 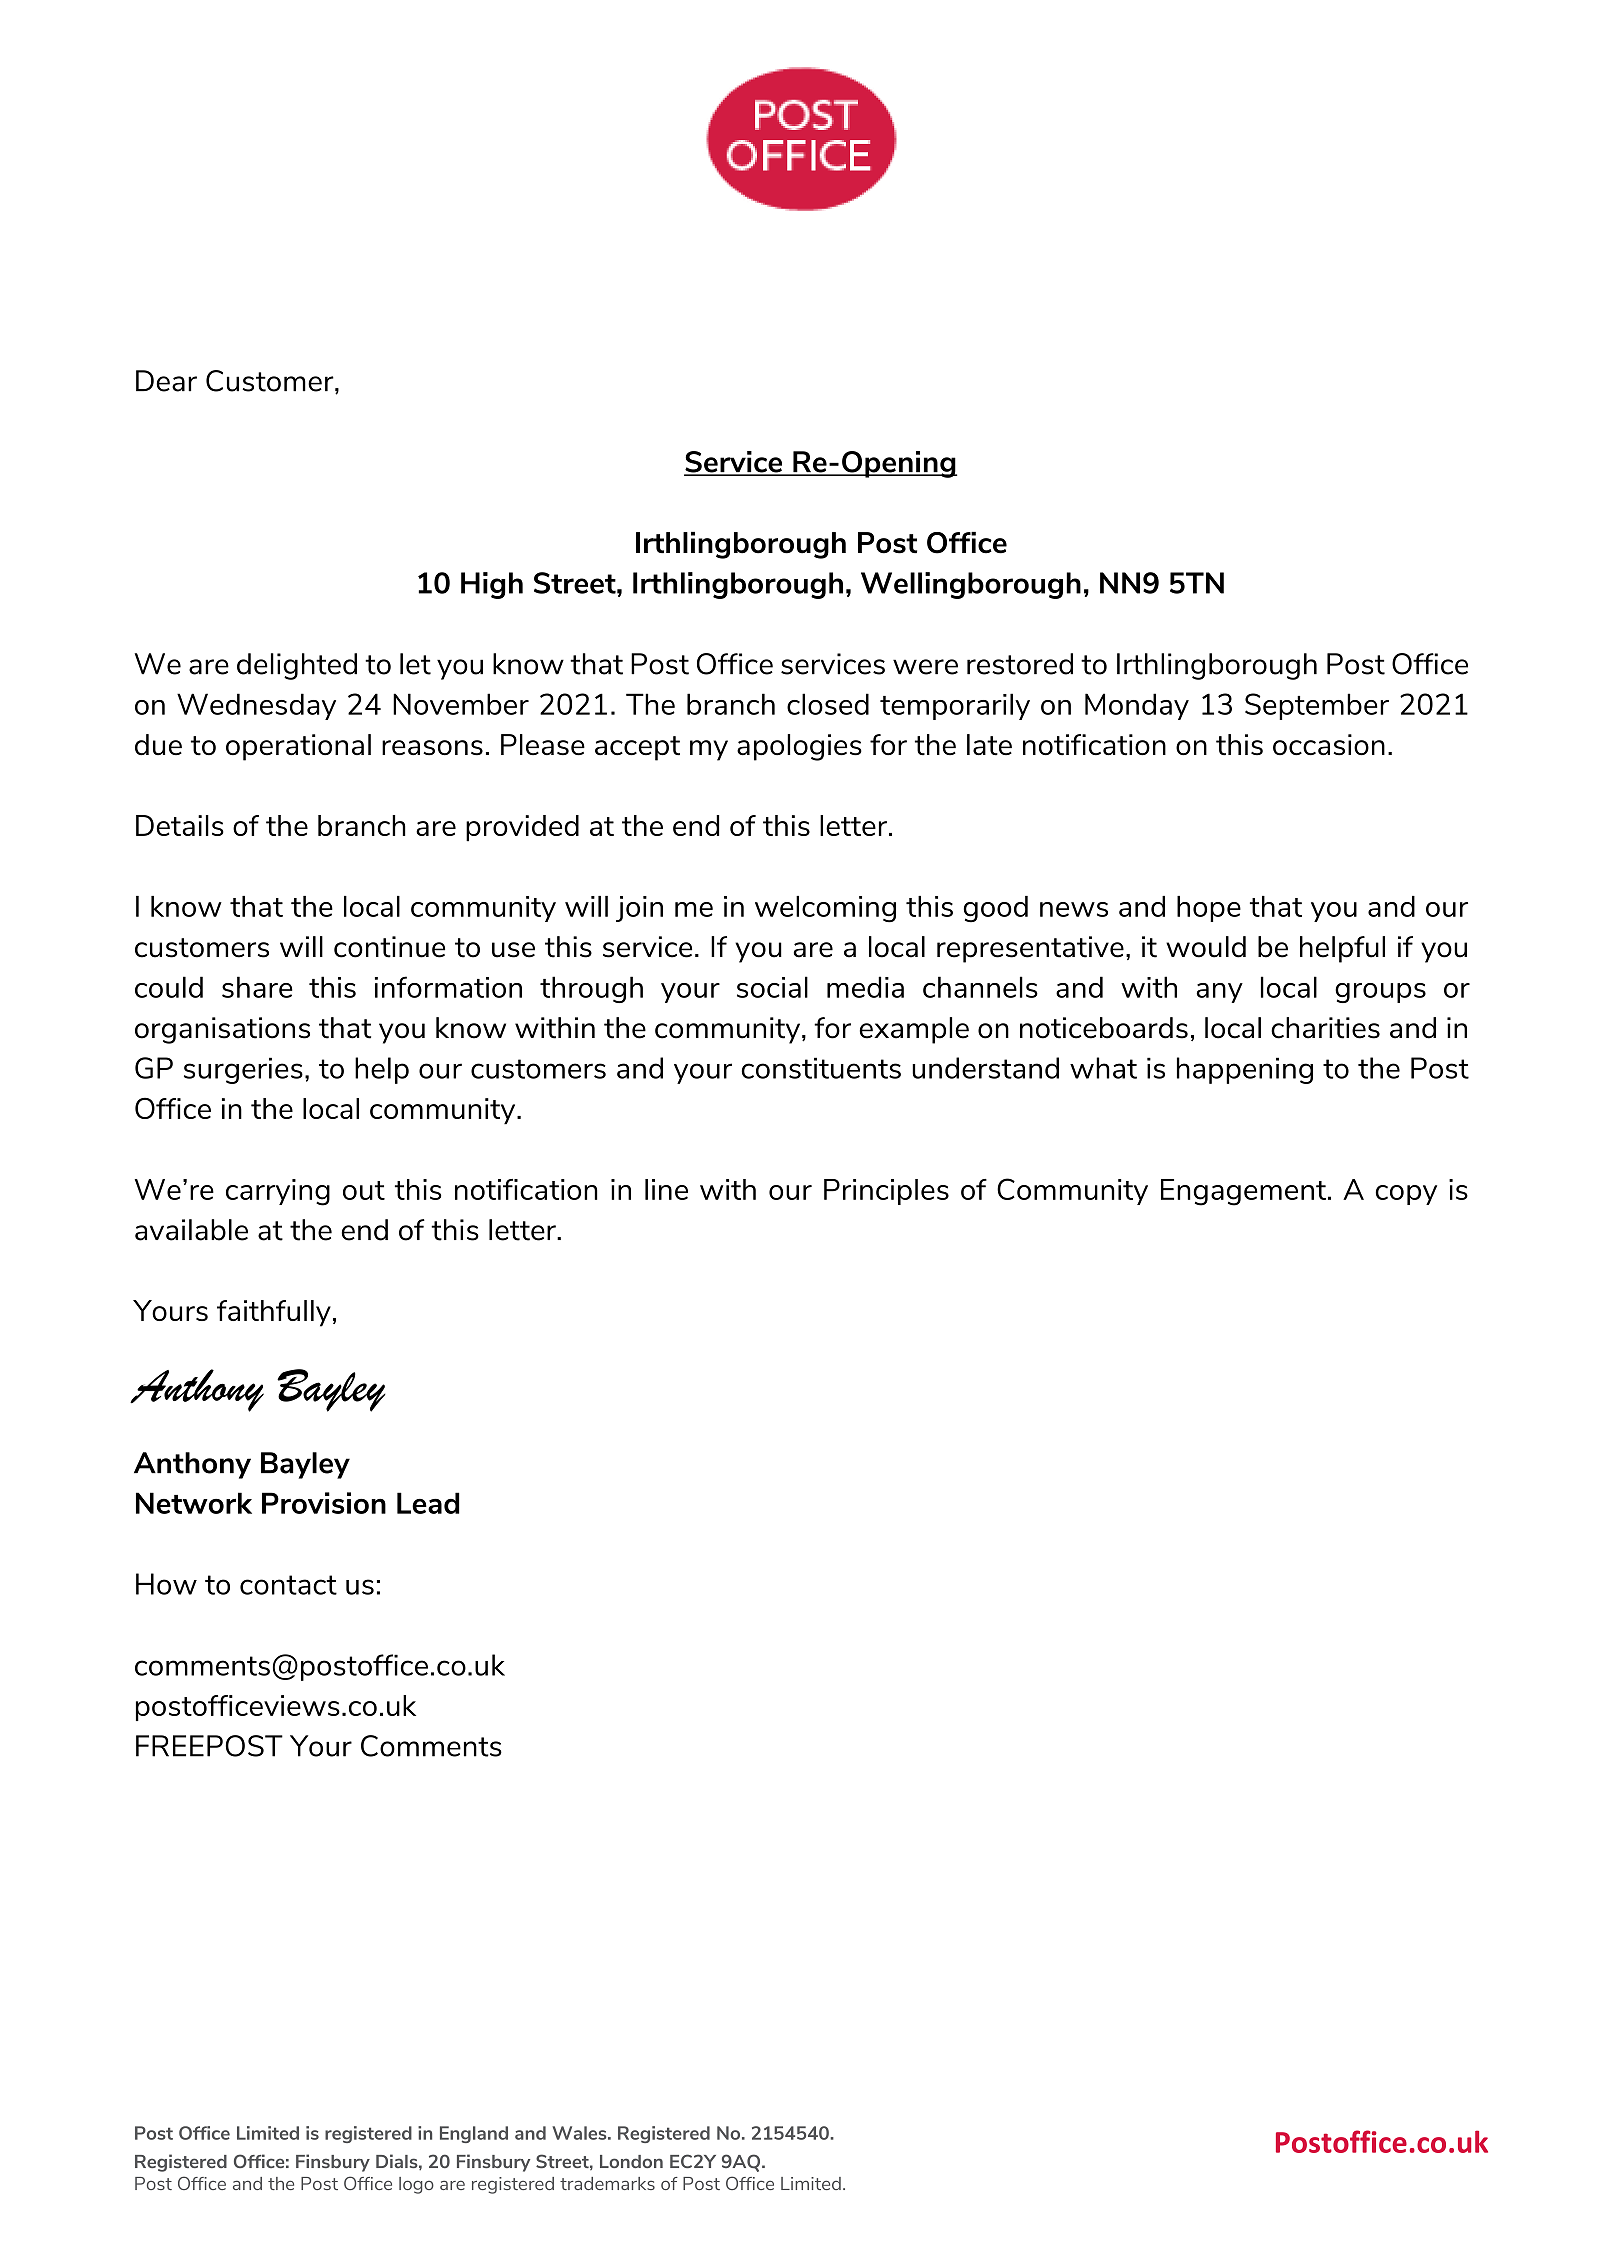 I want to click on Dear, so click(x=166, y=381).
